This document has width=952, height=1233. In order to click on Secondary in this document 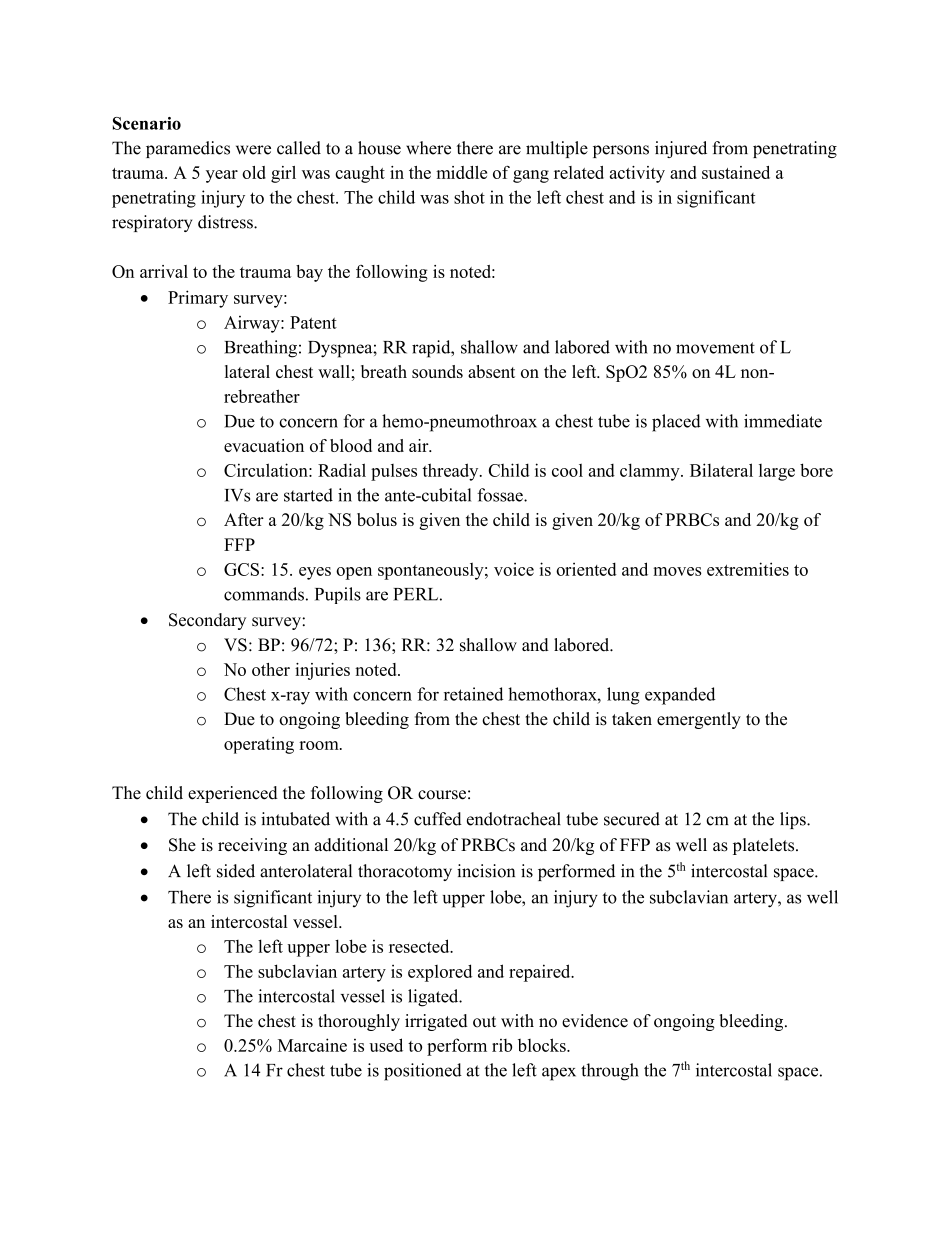, I will do `click(207, 621)`.
